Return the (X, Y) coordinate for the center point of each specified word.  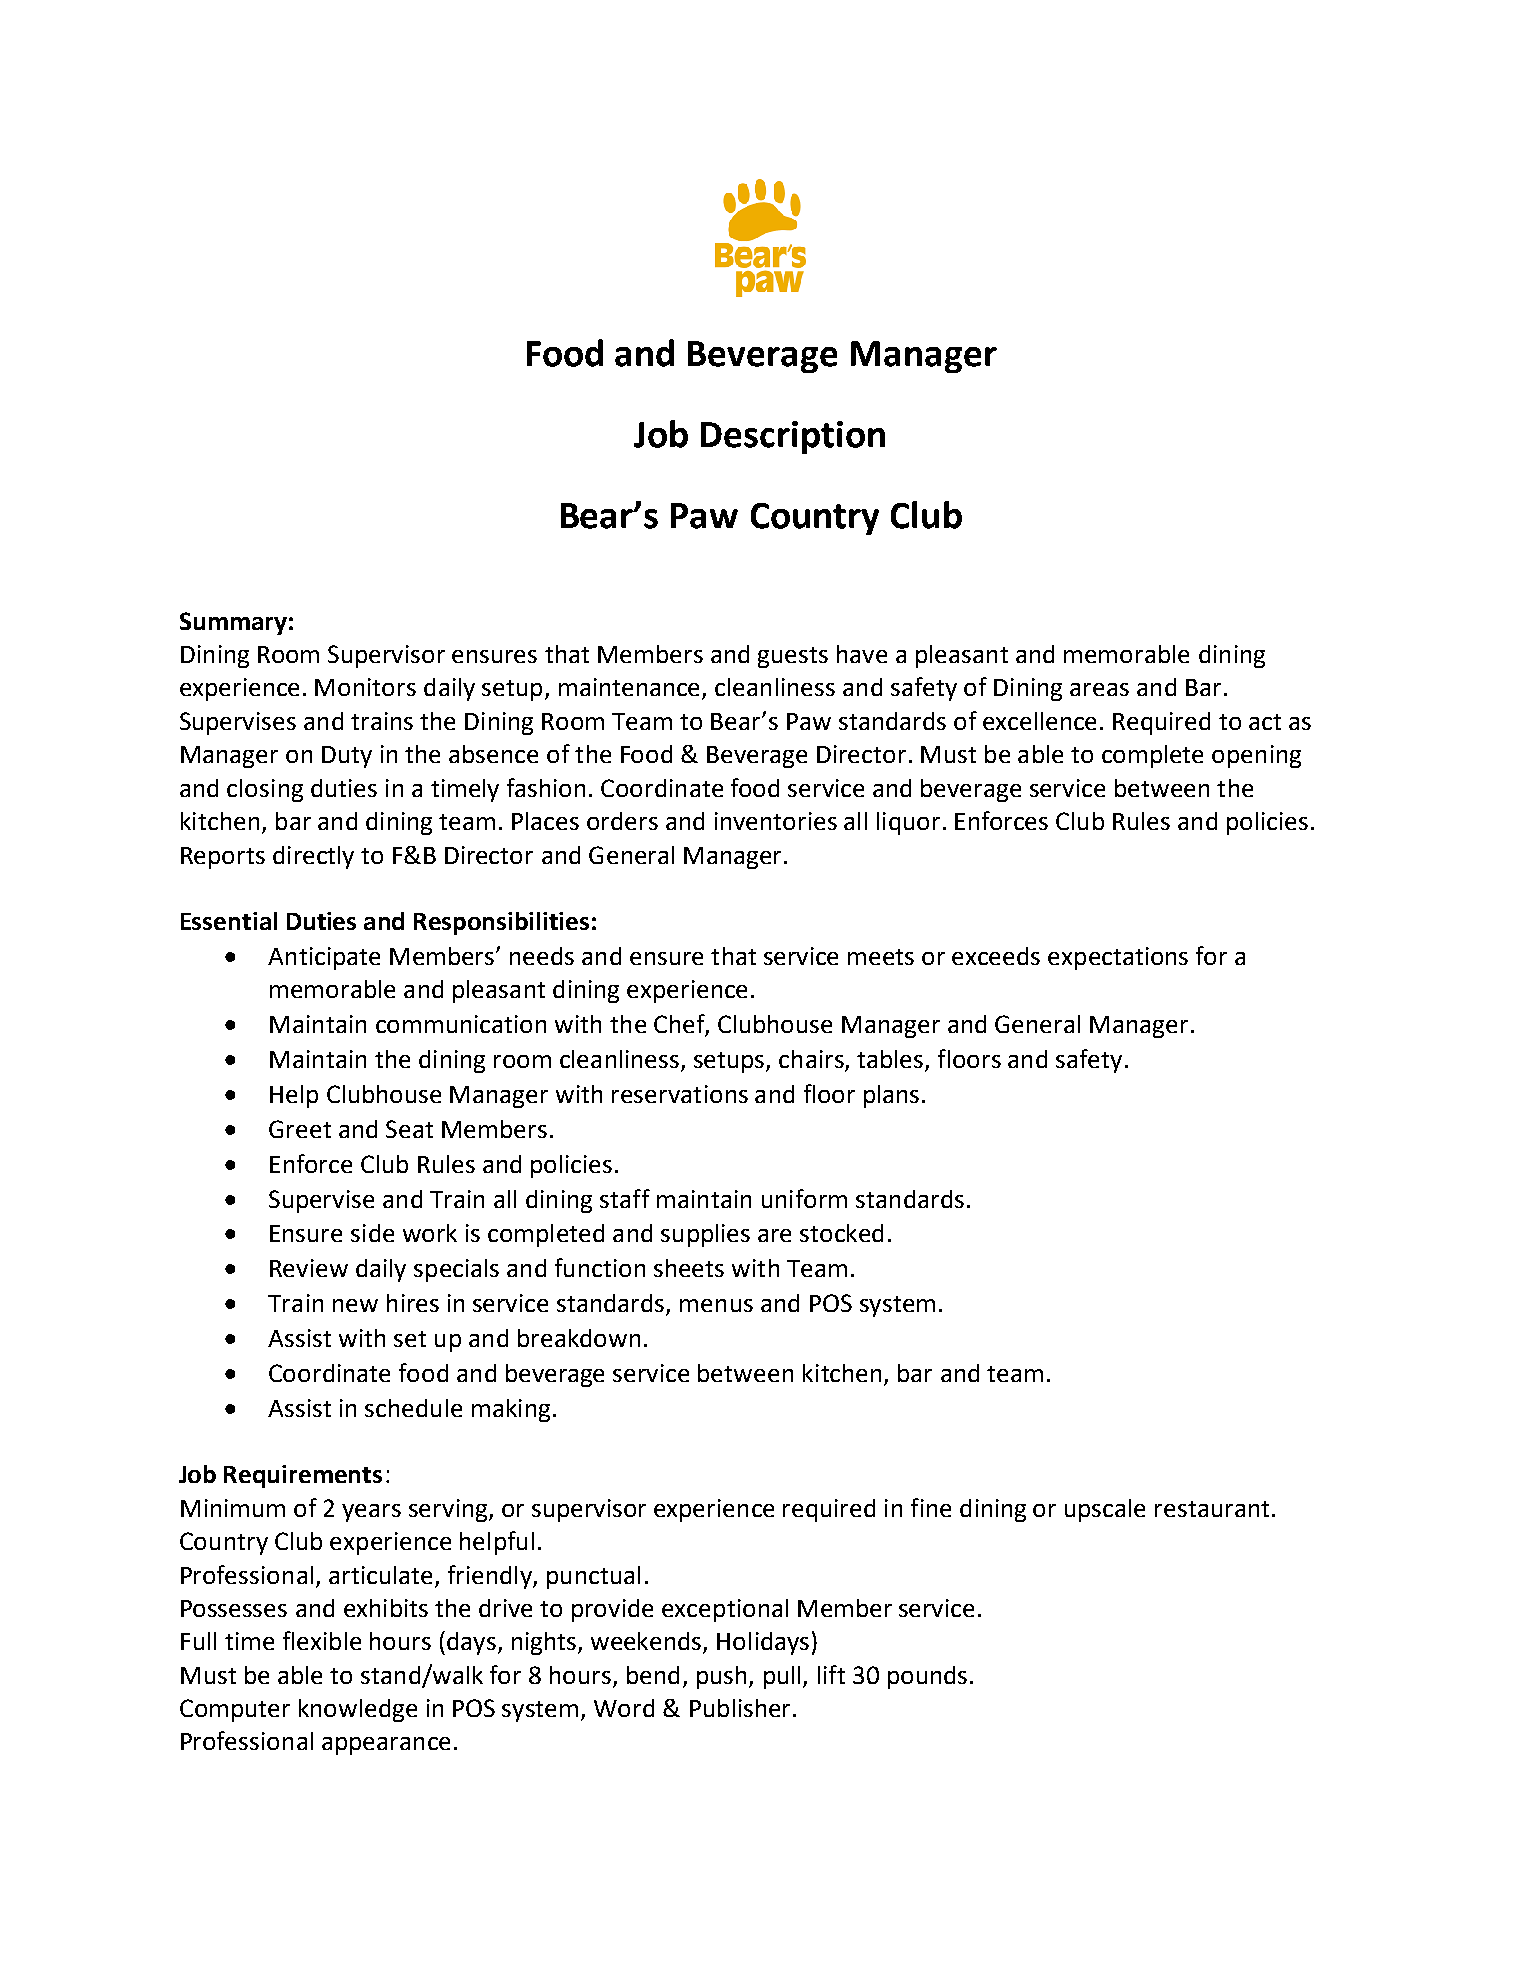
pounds (927, 1677)
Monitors (365, 687)
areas (1099, 689)
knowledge (358, 1710)
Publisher (740, 1708)
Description (793, 437)
